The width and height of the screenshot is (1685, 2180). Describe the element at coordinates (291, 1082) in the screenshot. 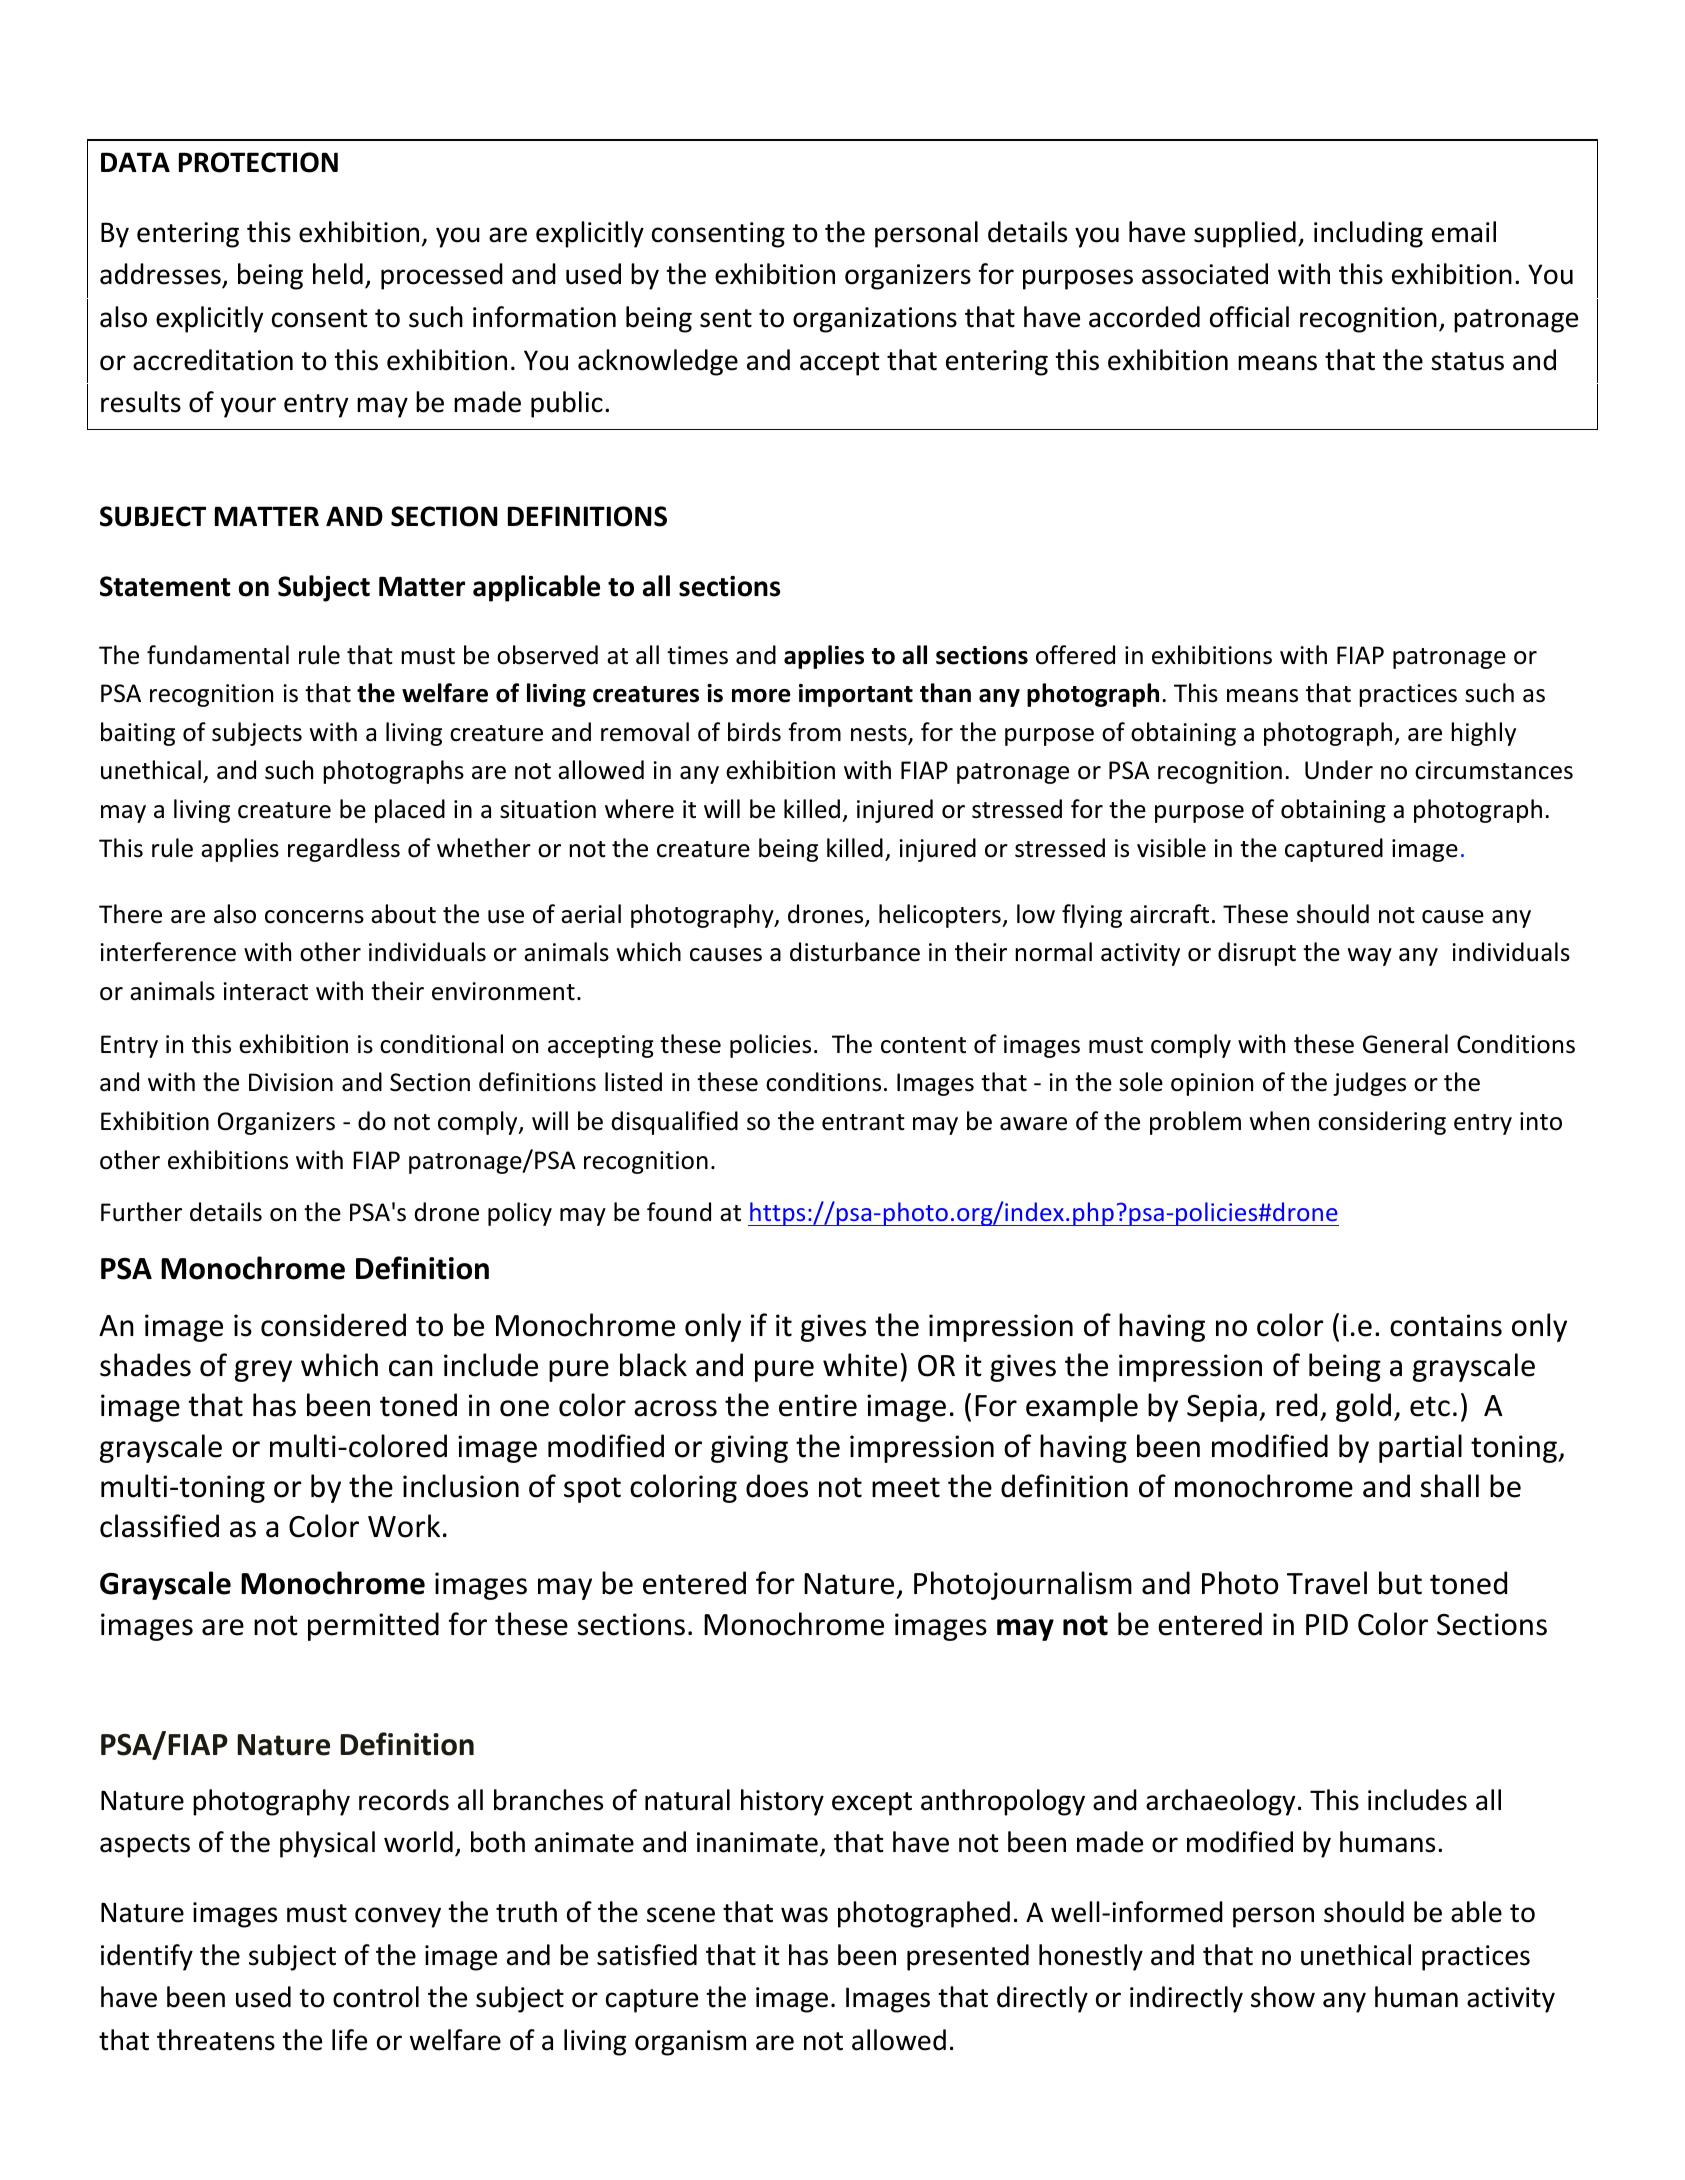

I see `Division` at that location.
